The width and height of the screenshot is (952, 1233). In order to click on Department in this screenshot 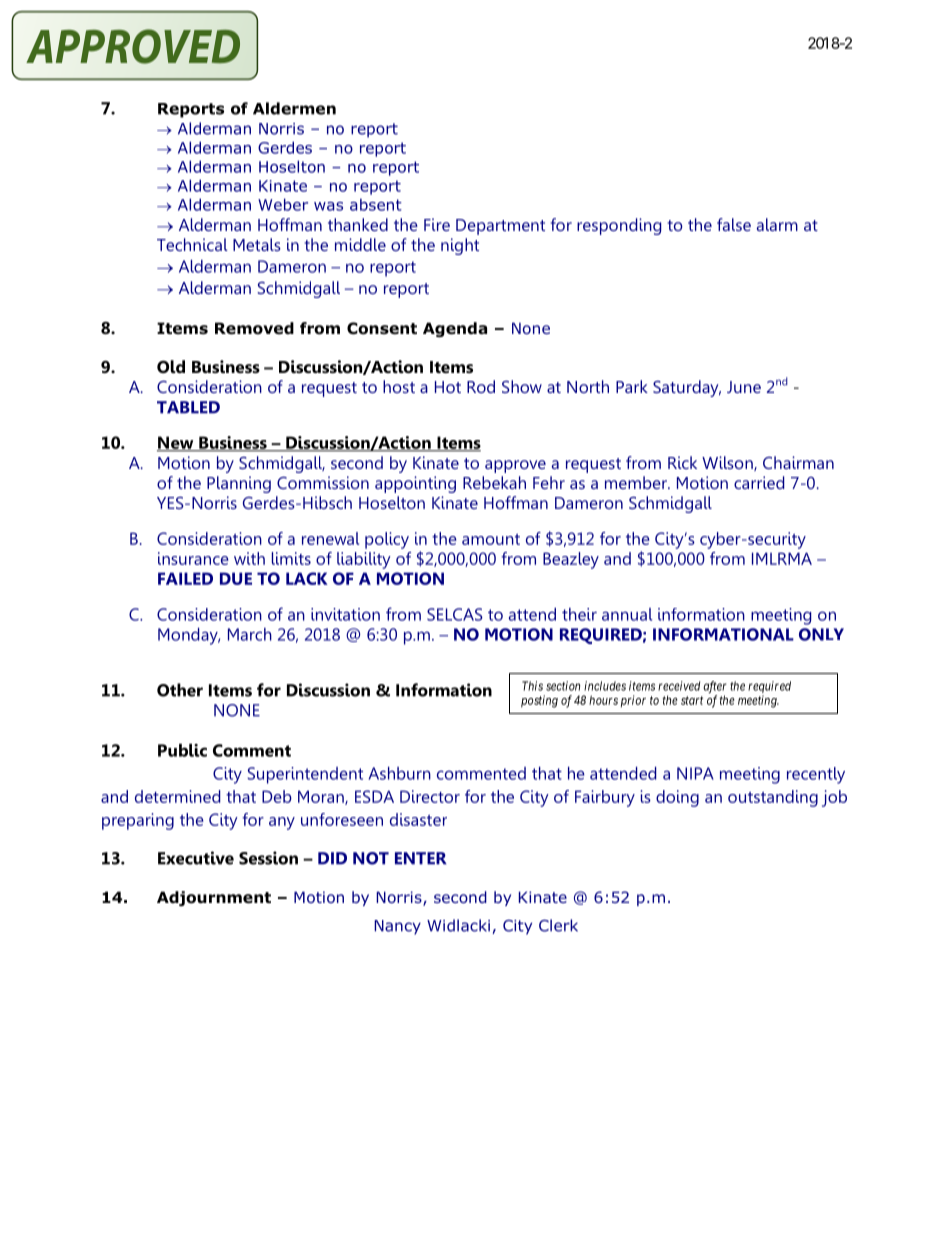, I will do `click(500, 227)`.
